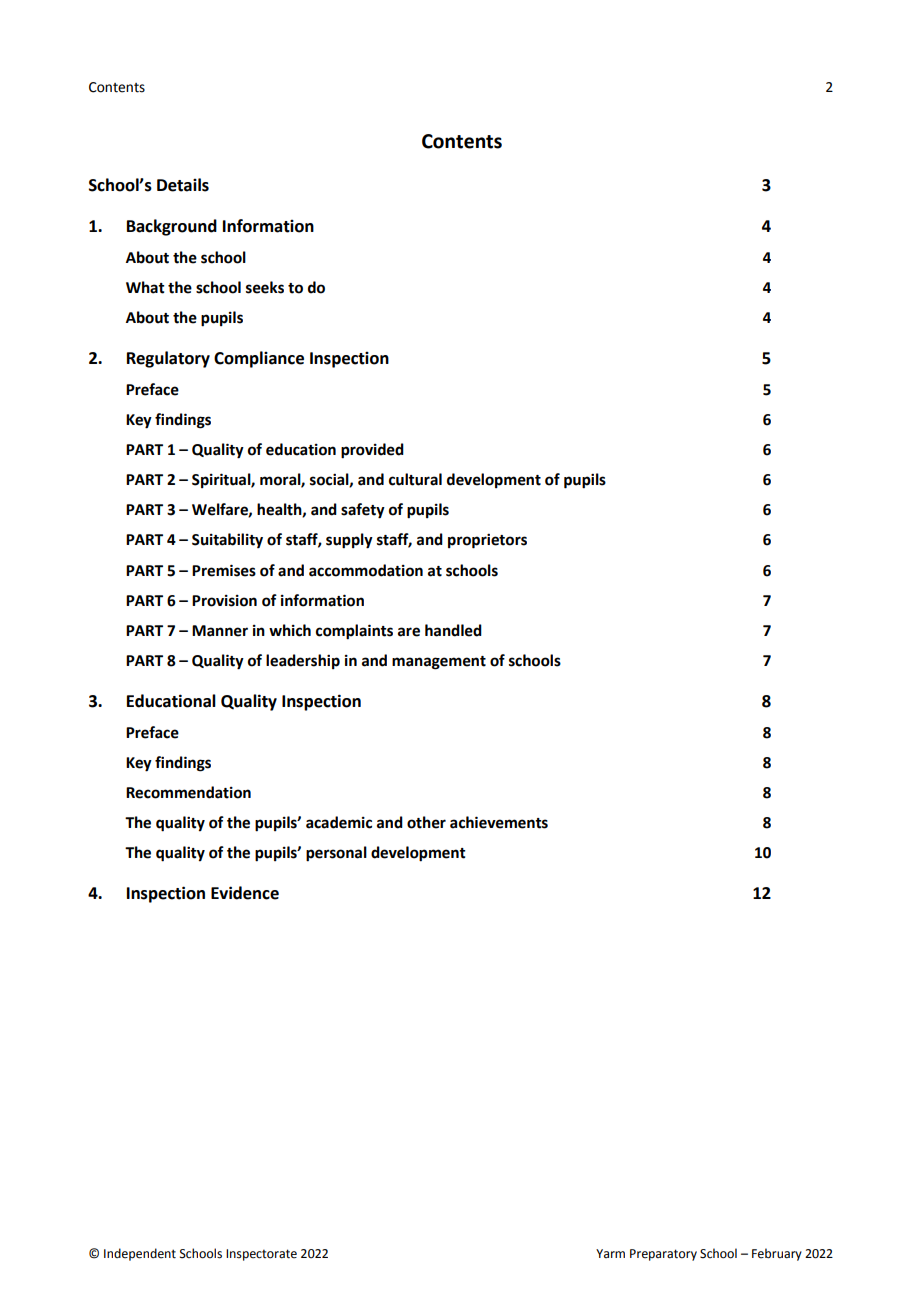 The height and width of the document is (1308, 924). Describe the element at coordinates (172, 227) in the document. I see `Background` at that location.
